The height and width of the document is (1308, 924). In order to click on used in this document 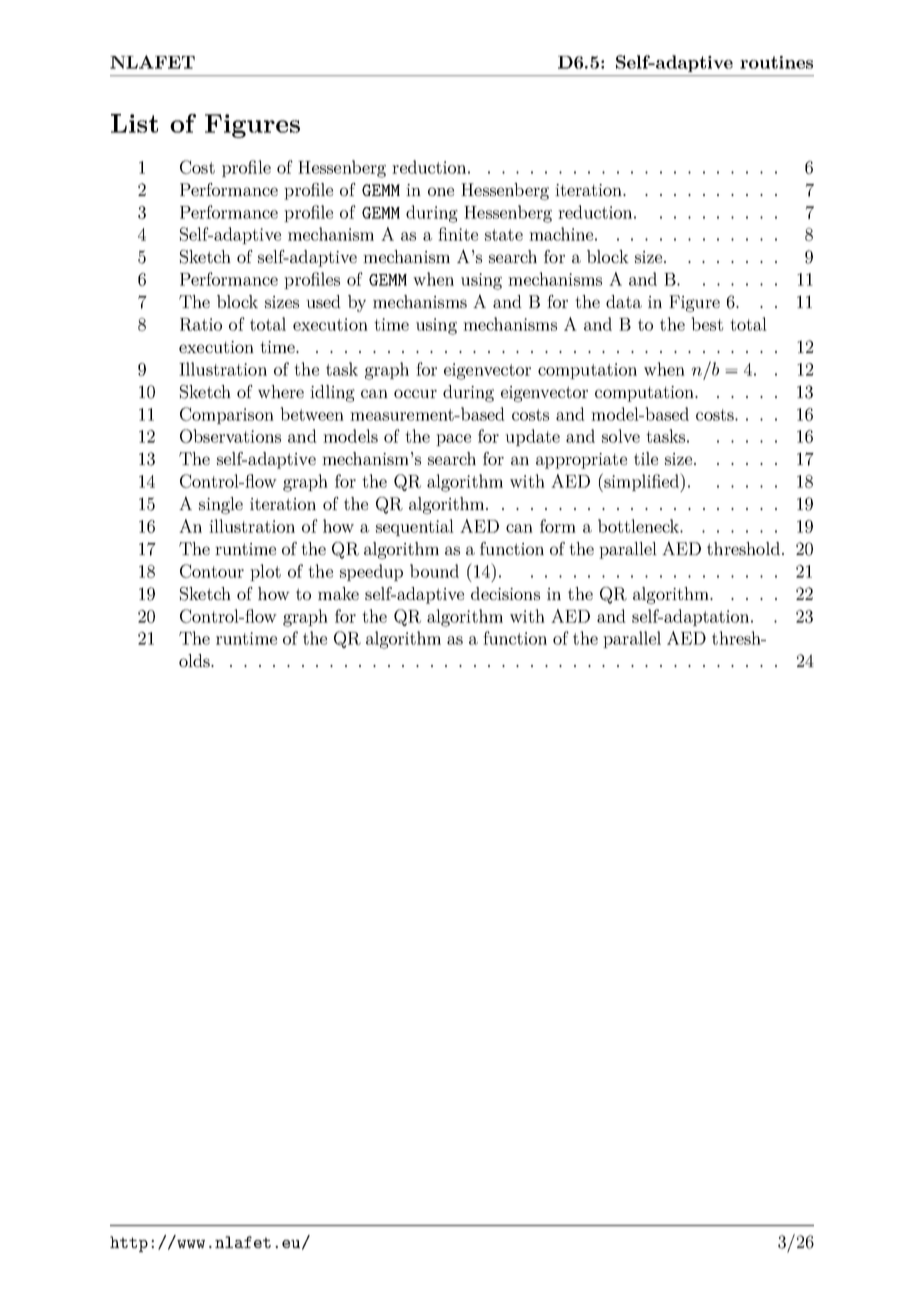, I will do `click(323, 301)`.
